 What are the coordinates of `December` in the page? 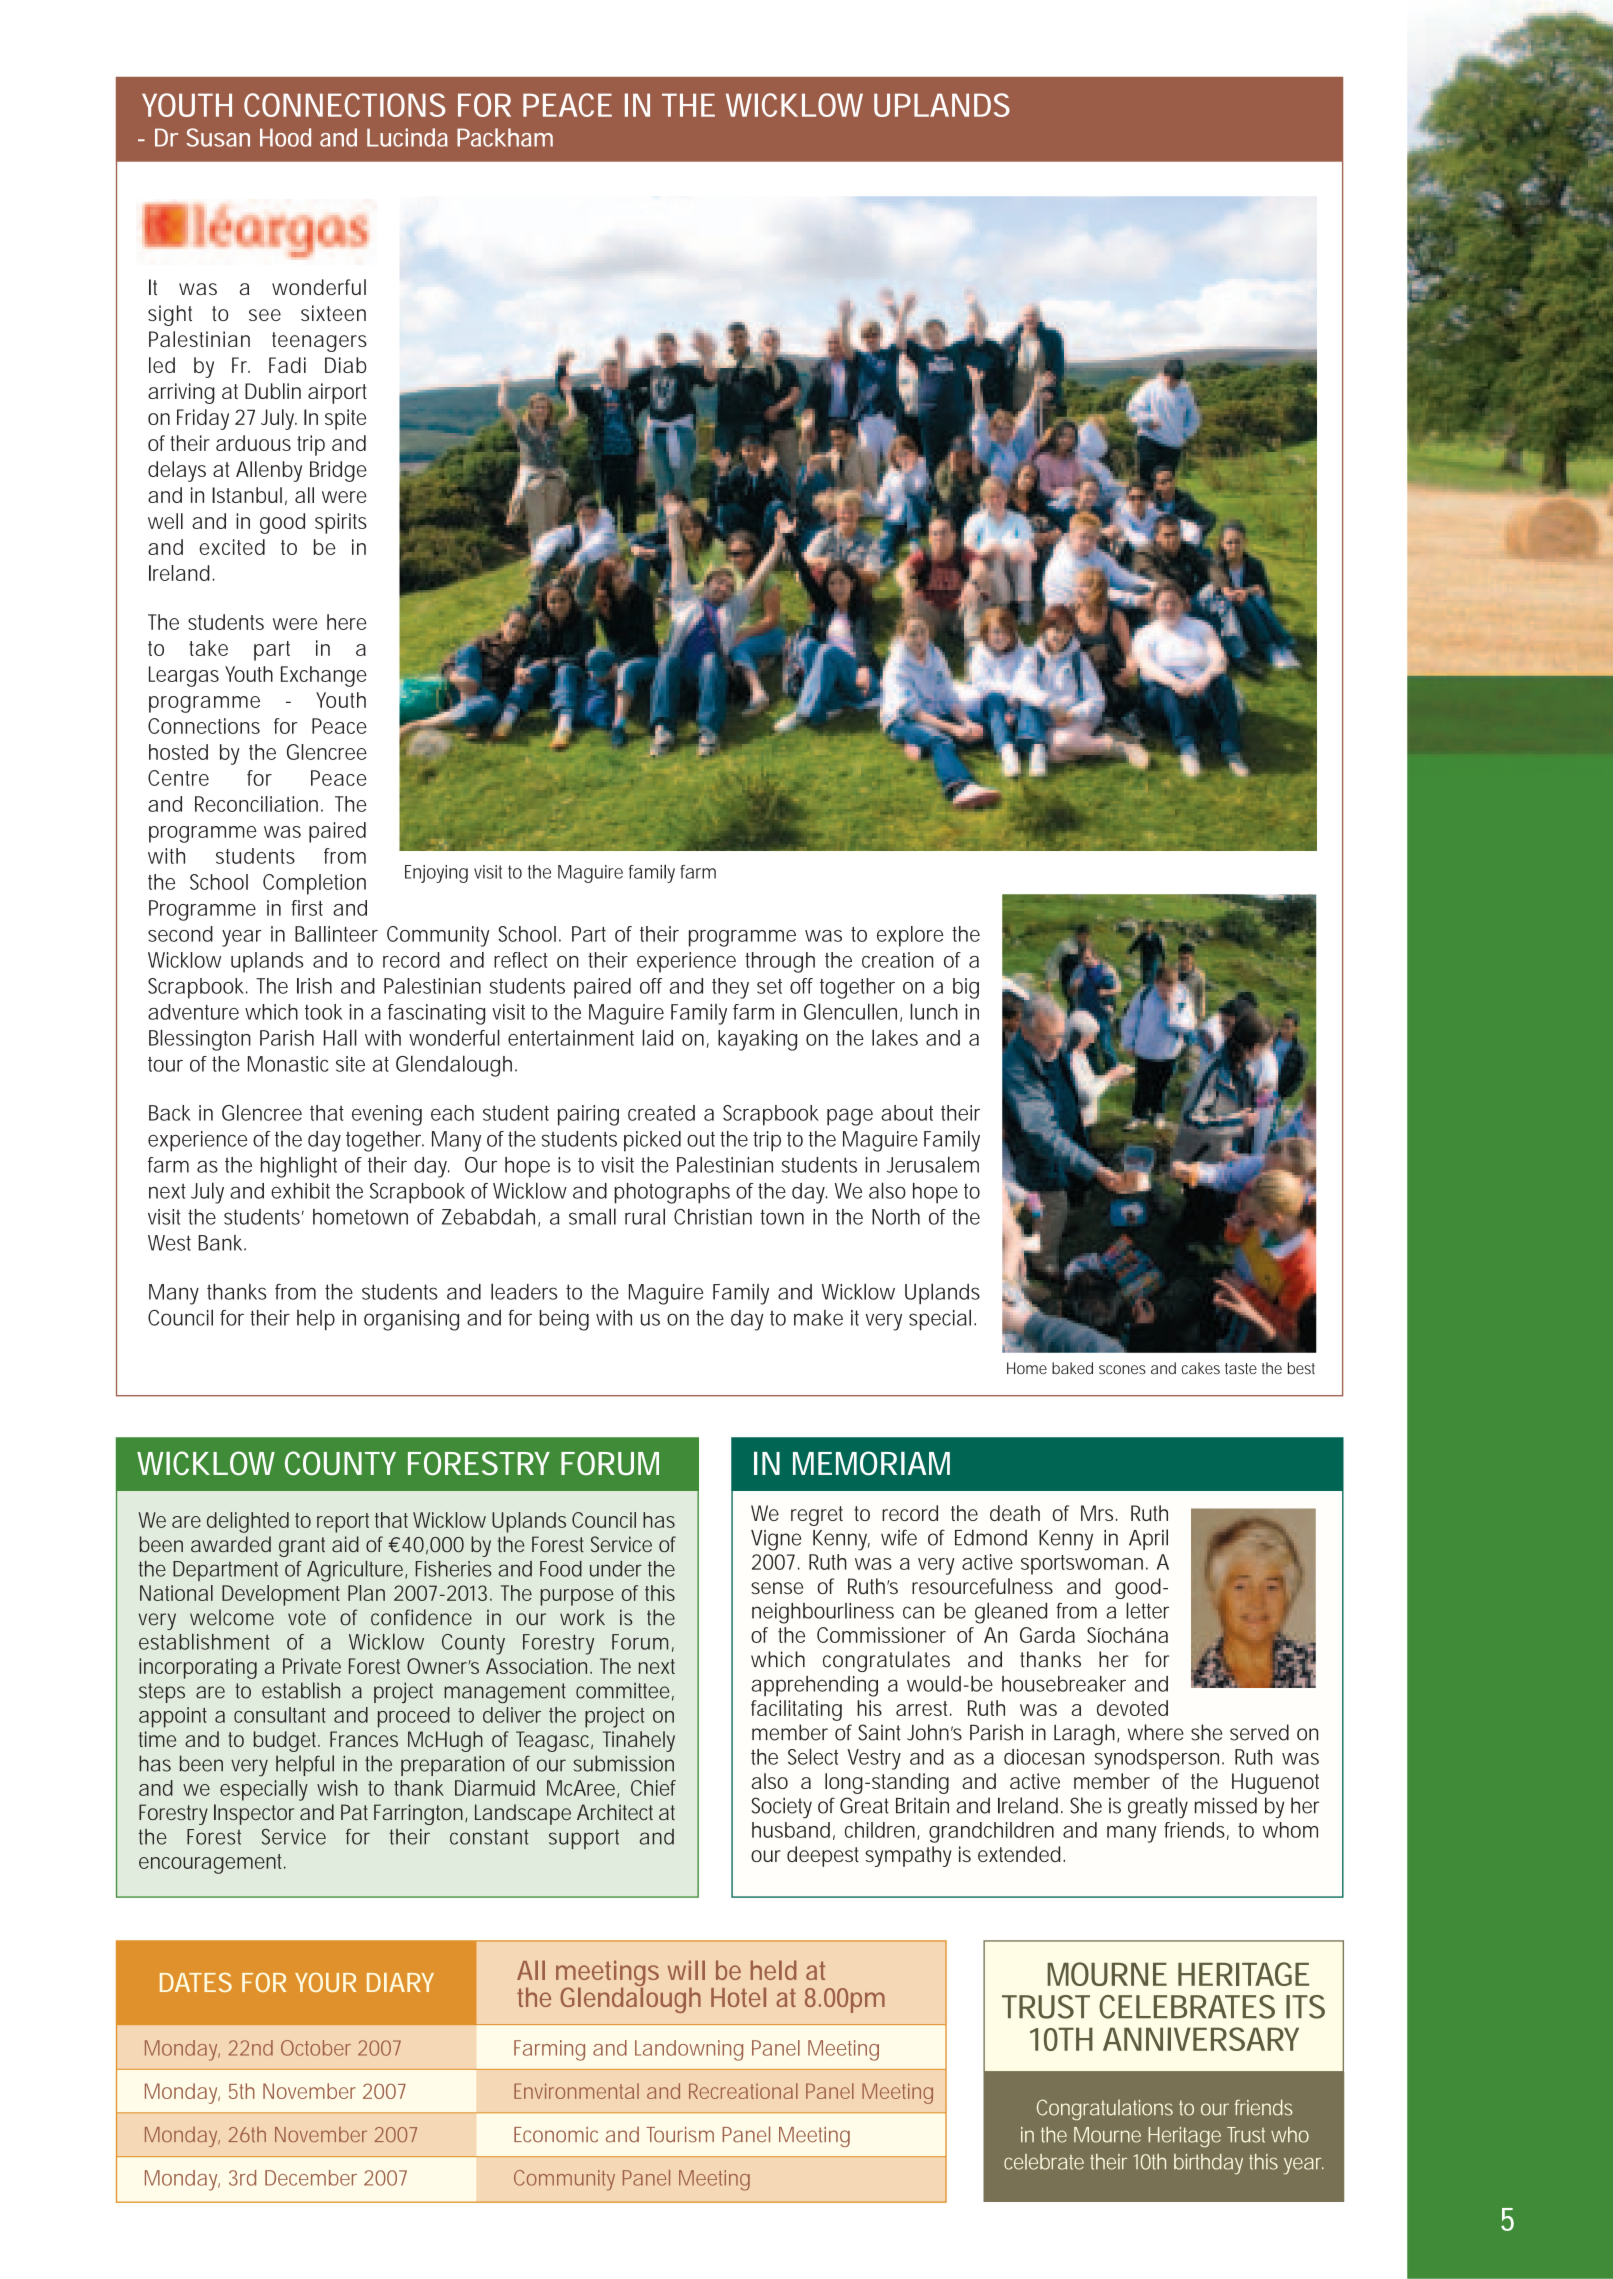 It's located at (311, 2178).
